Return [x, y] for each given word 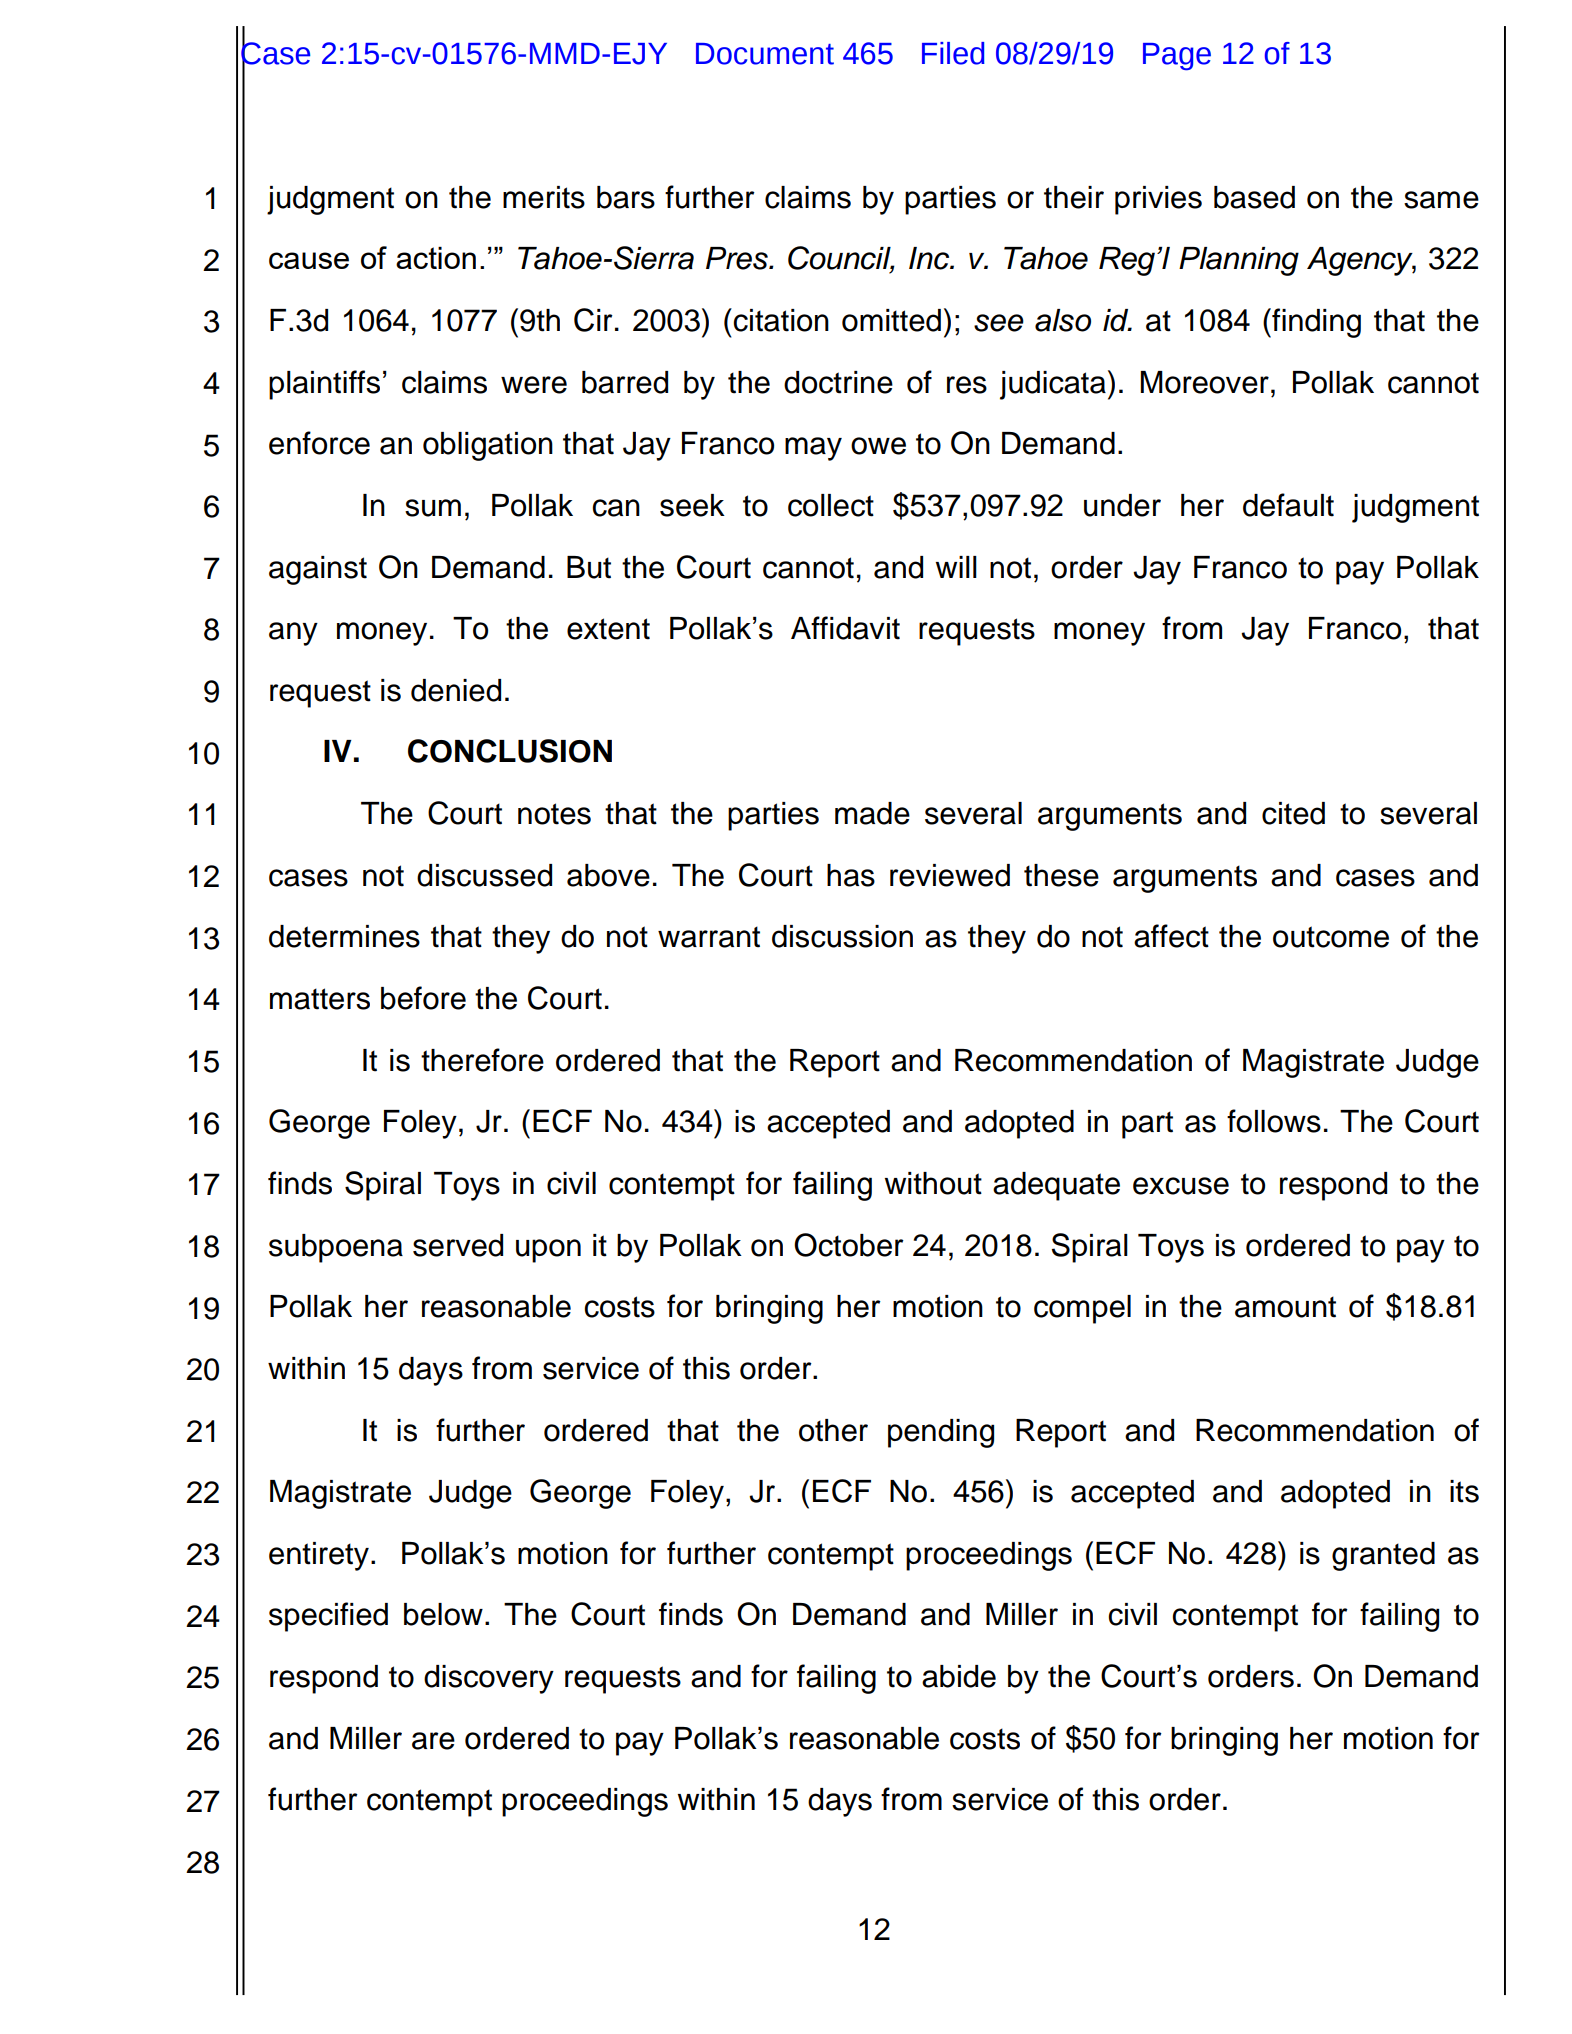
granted [1383, 1556]
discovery [489, 1679]
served [458, 1245]
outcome [1331, 937]
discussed [484, 875]
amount [1285, 1307]
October [849, 1245]
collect [831, 505]
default [1288, 505]
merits [544, 197]
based [1254, 197]
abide [959, 1676]
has [851, 875]
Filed [953, 53]
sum [433, 508]
